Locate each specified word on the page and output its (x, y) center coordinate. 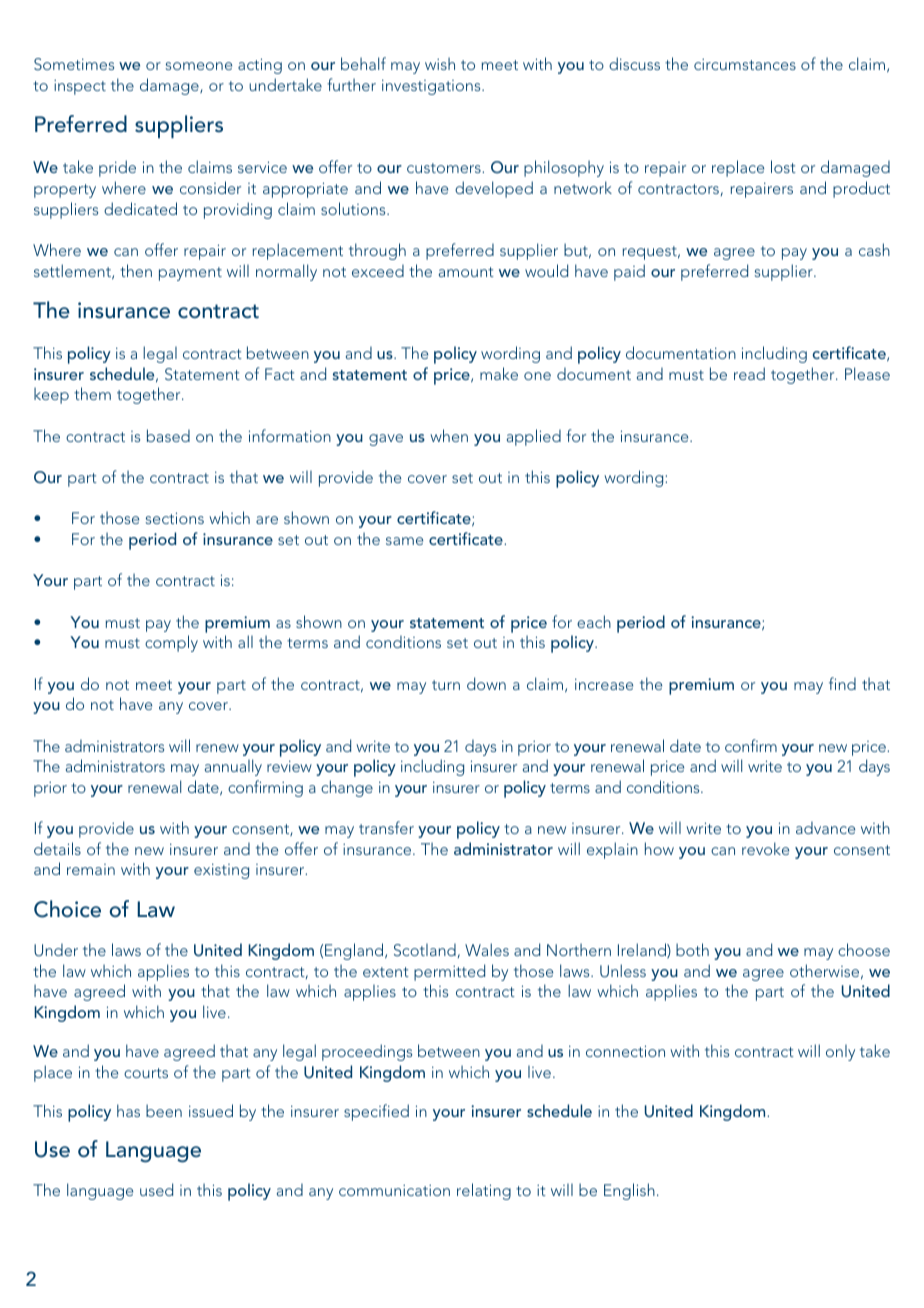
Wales (487, 949)
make (499, 373)
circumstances (745, 64)
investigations (432, 87)
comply (171, 643)
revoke (765, 848)
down (486, 683)
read (749, 373)
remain (91, 869)
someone (199, 66)
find (842, 683)
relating (484, 1191)
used (156, 1189)
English (629, 1191)
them (92, 393)
